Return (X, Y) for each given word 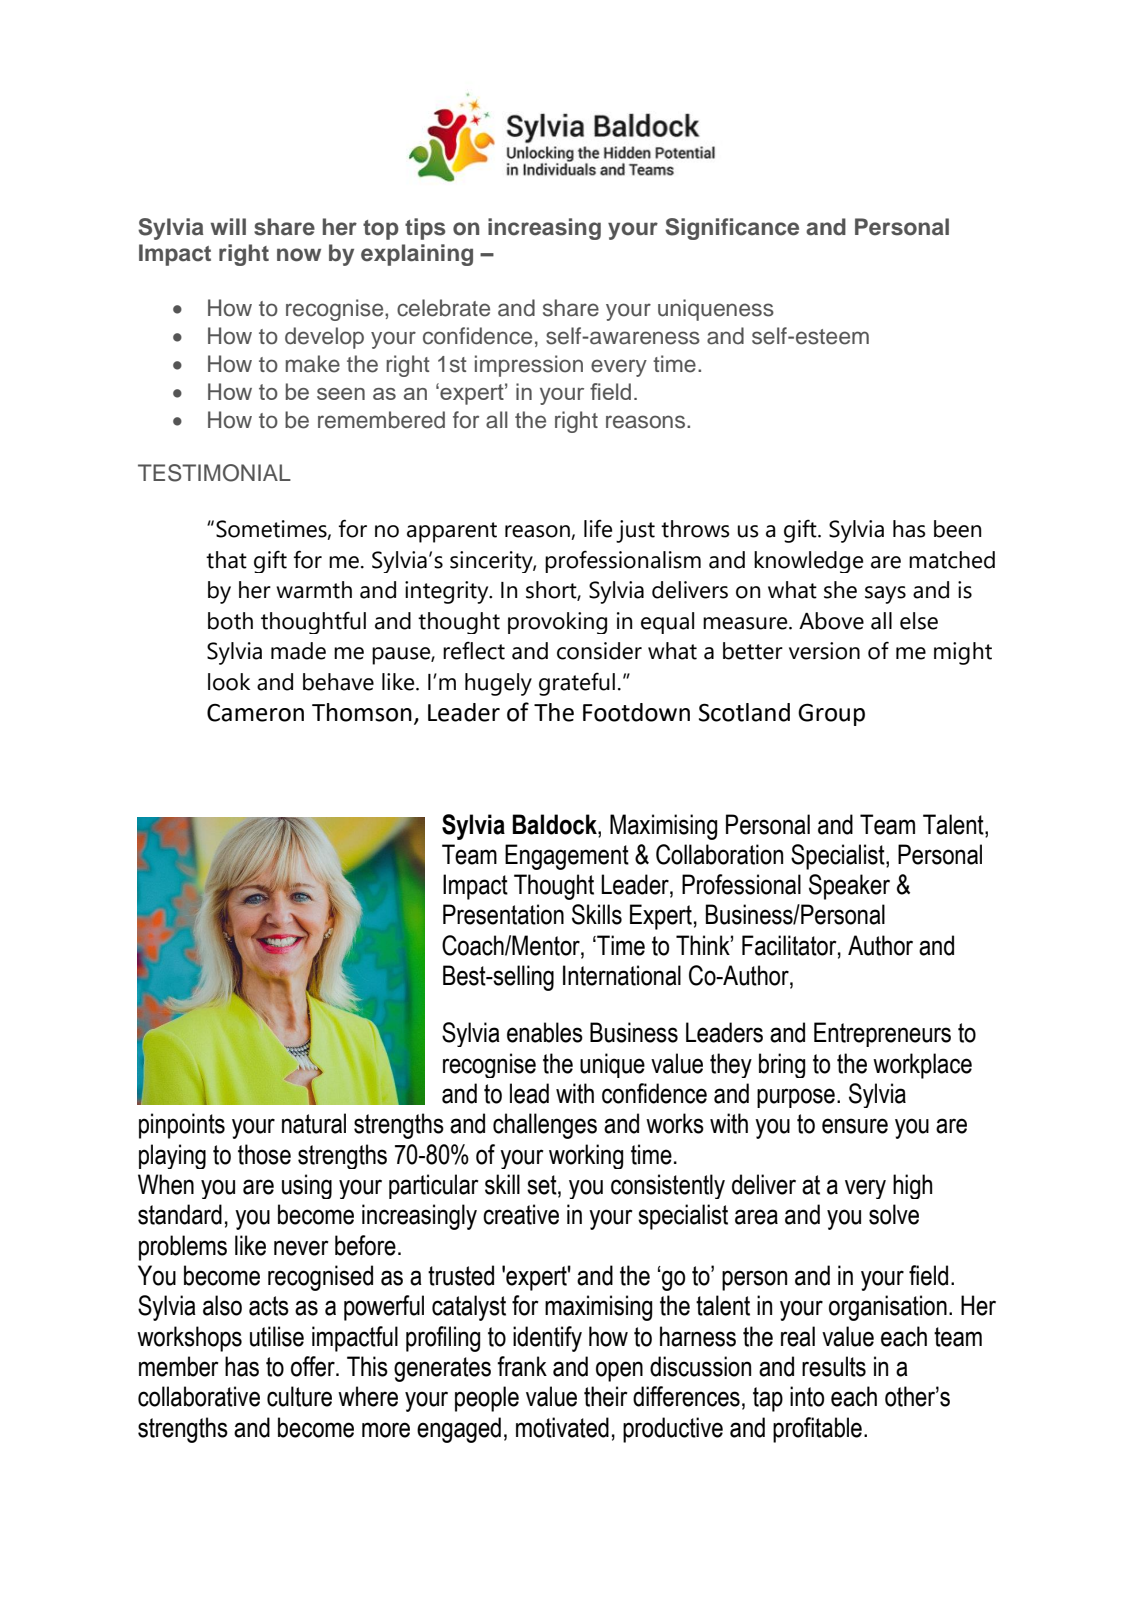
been (957, 529)
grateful (577, 684)
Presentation (503, 914)
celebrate (443, 308)
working (586, 1156)
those (264, 1154)
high (912, 1186)
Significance (732, 229)
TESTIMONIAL (214, 473)
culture (299, 1396)
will (228, 226)
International (622, 975)
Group (831, 714)
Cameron (255, 713)
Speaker (849, 887)
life (598, 528)
